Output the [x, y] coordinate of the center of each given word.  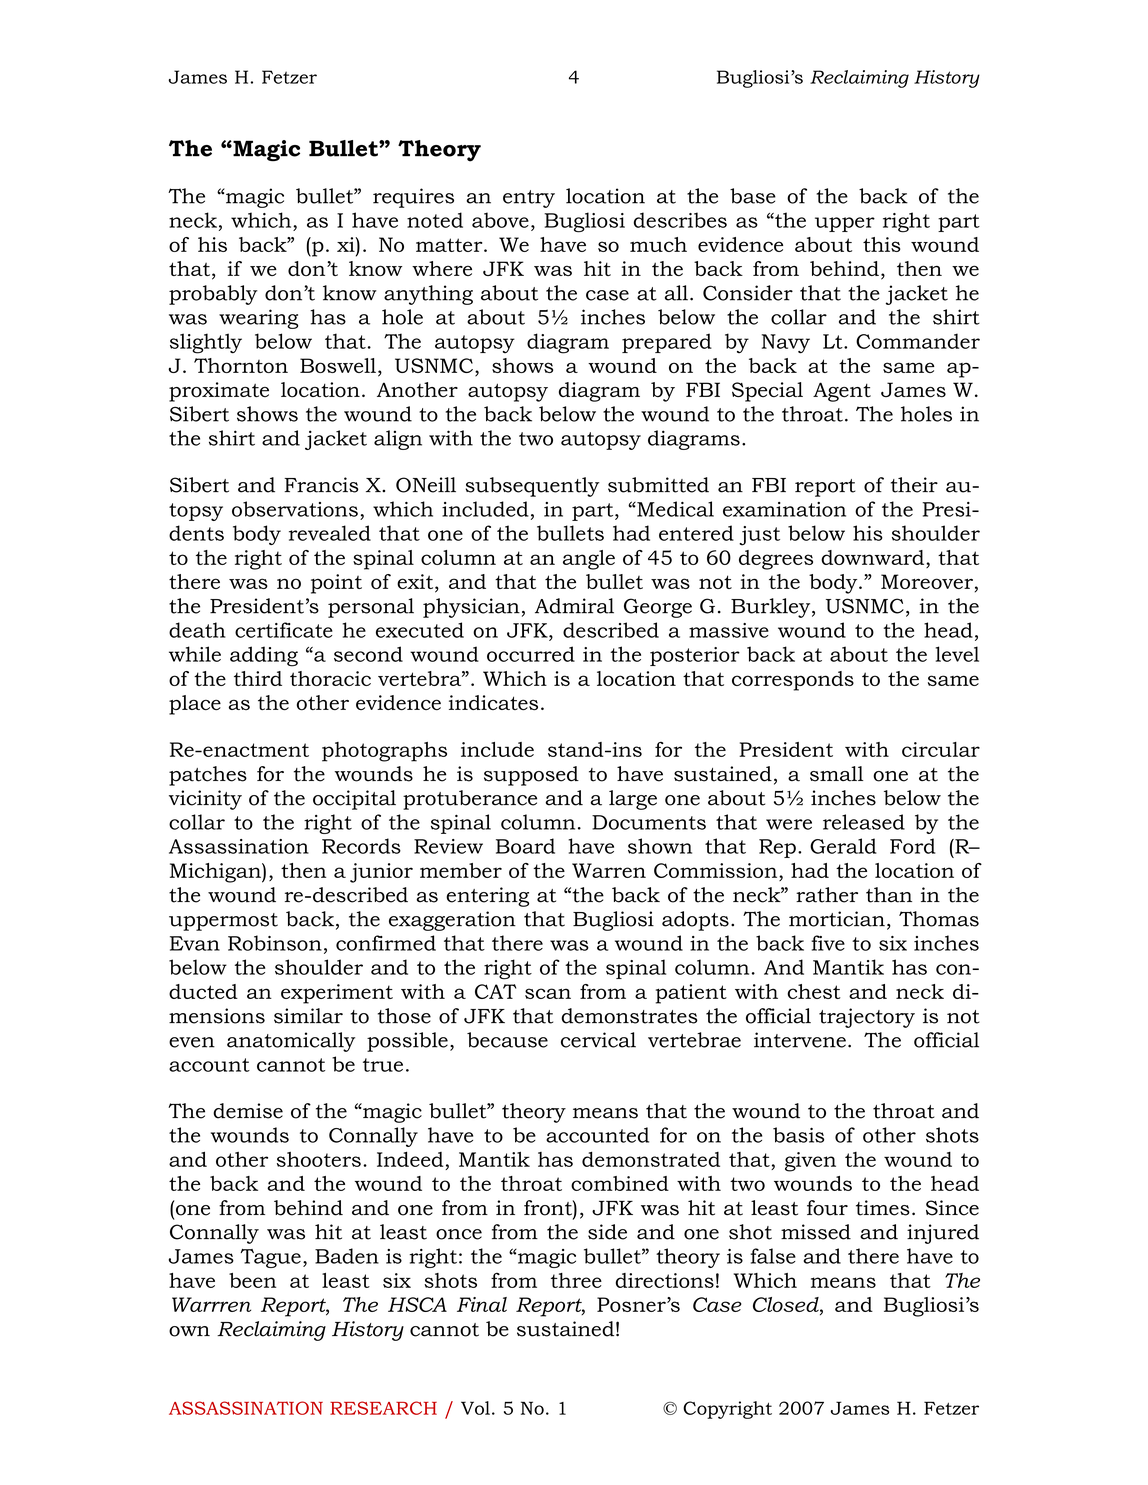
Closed [787, 1304]
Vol [475, 1408]
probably [213, 295]
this [882, 244]
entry [529, 199]
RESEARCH [383, 1408]
